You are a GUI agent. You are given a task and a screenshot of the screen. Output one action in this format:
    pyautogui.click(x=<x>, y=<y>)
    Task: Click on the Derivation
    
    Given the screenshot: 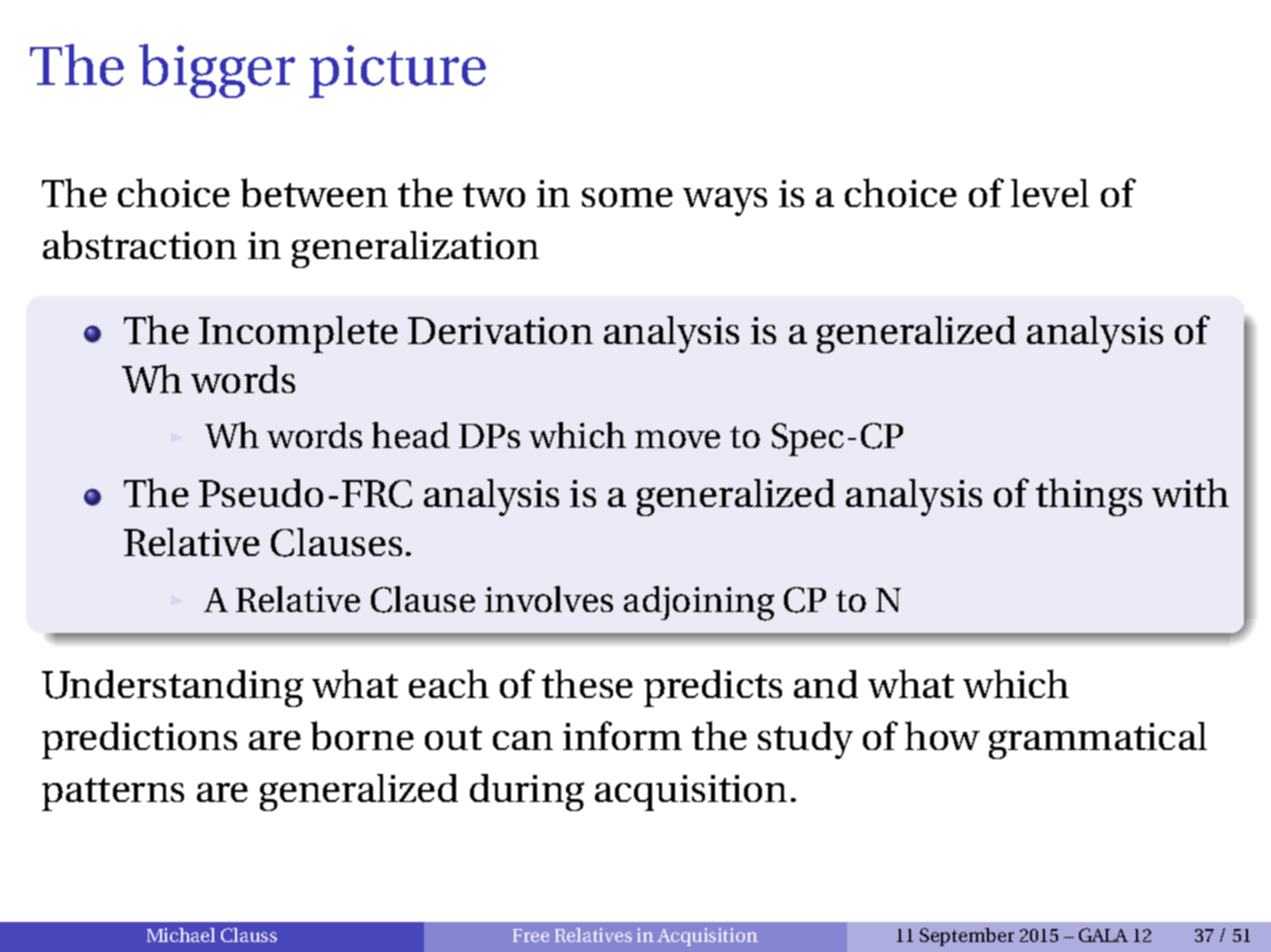 What is the action you would take?
    pyautogui.click(x=500, y=330)
